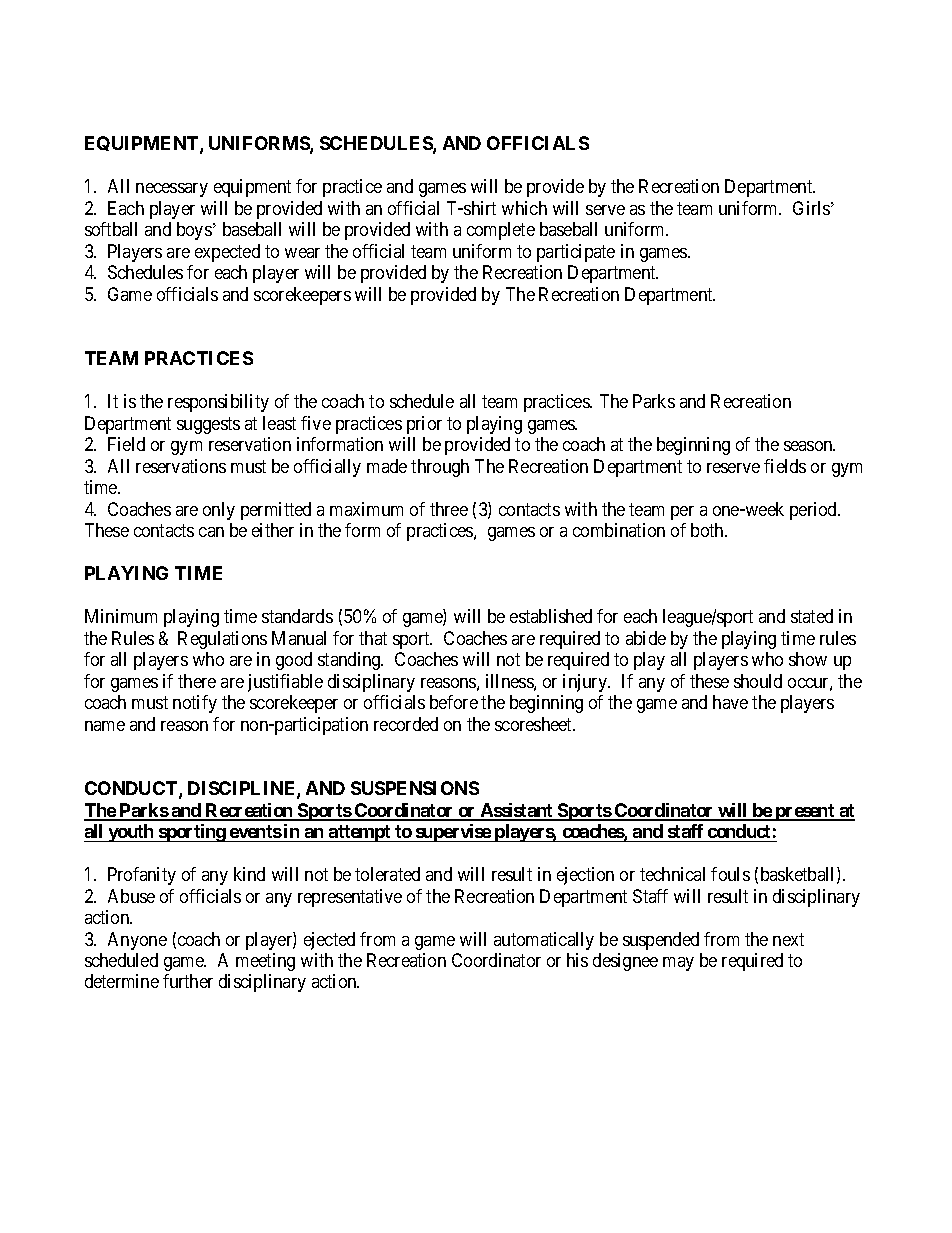 This image has width=952, height=1233. What do you see at coordinates (678, 964) in the image?
I see `may` at bounding box center [678, 964].
